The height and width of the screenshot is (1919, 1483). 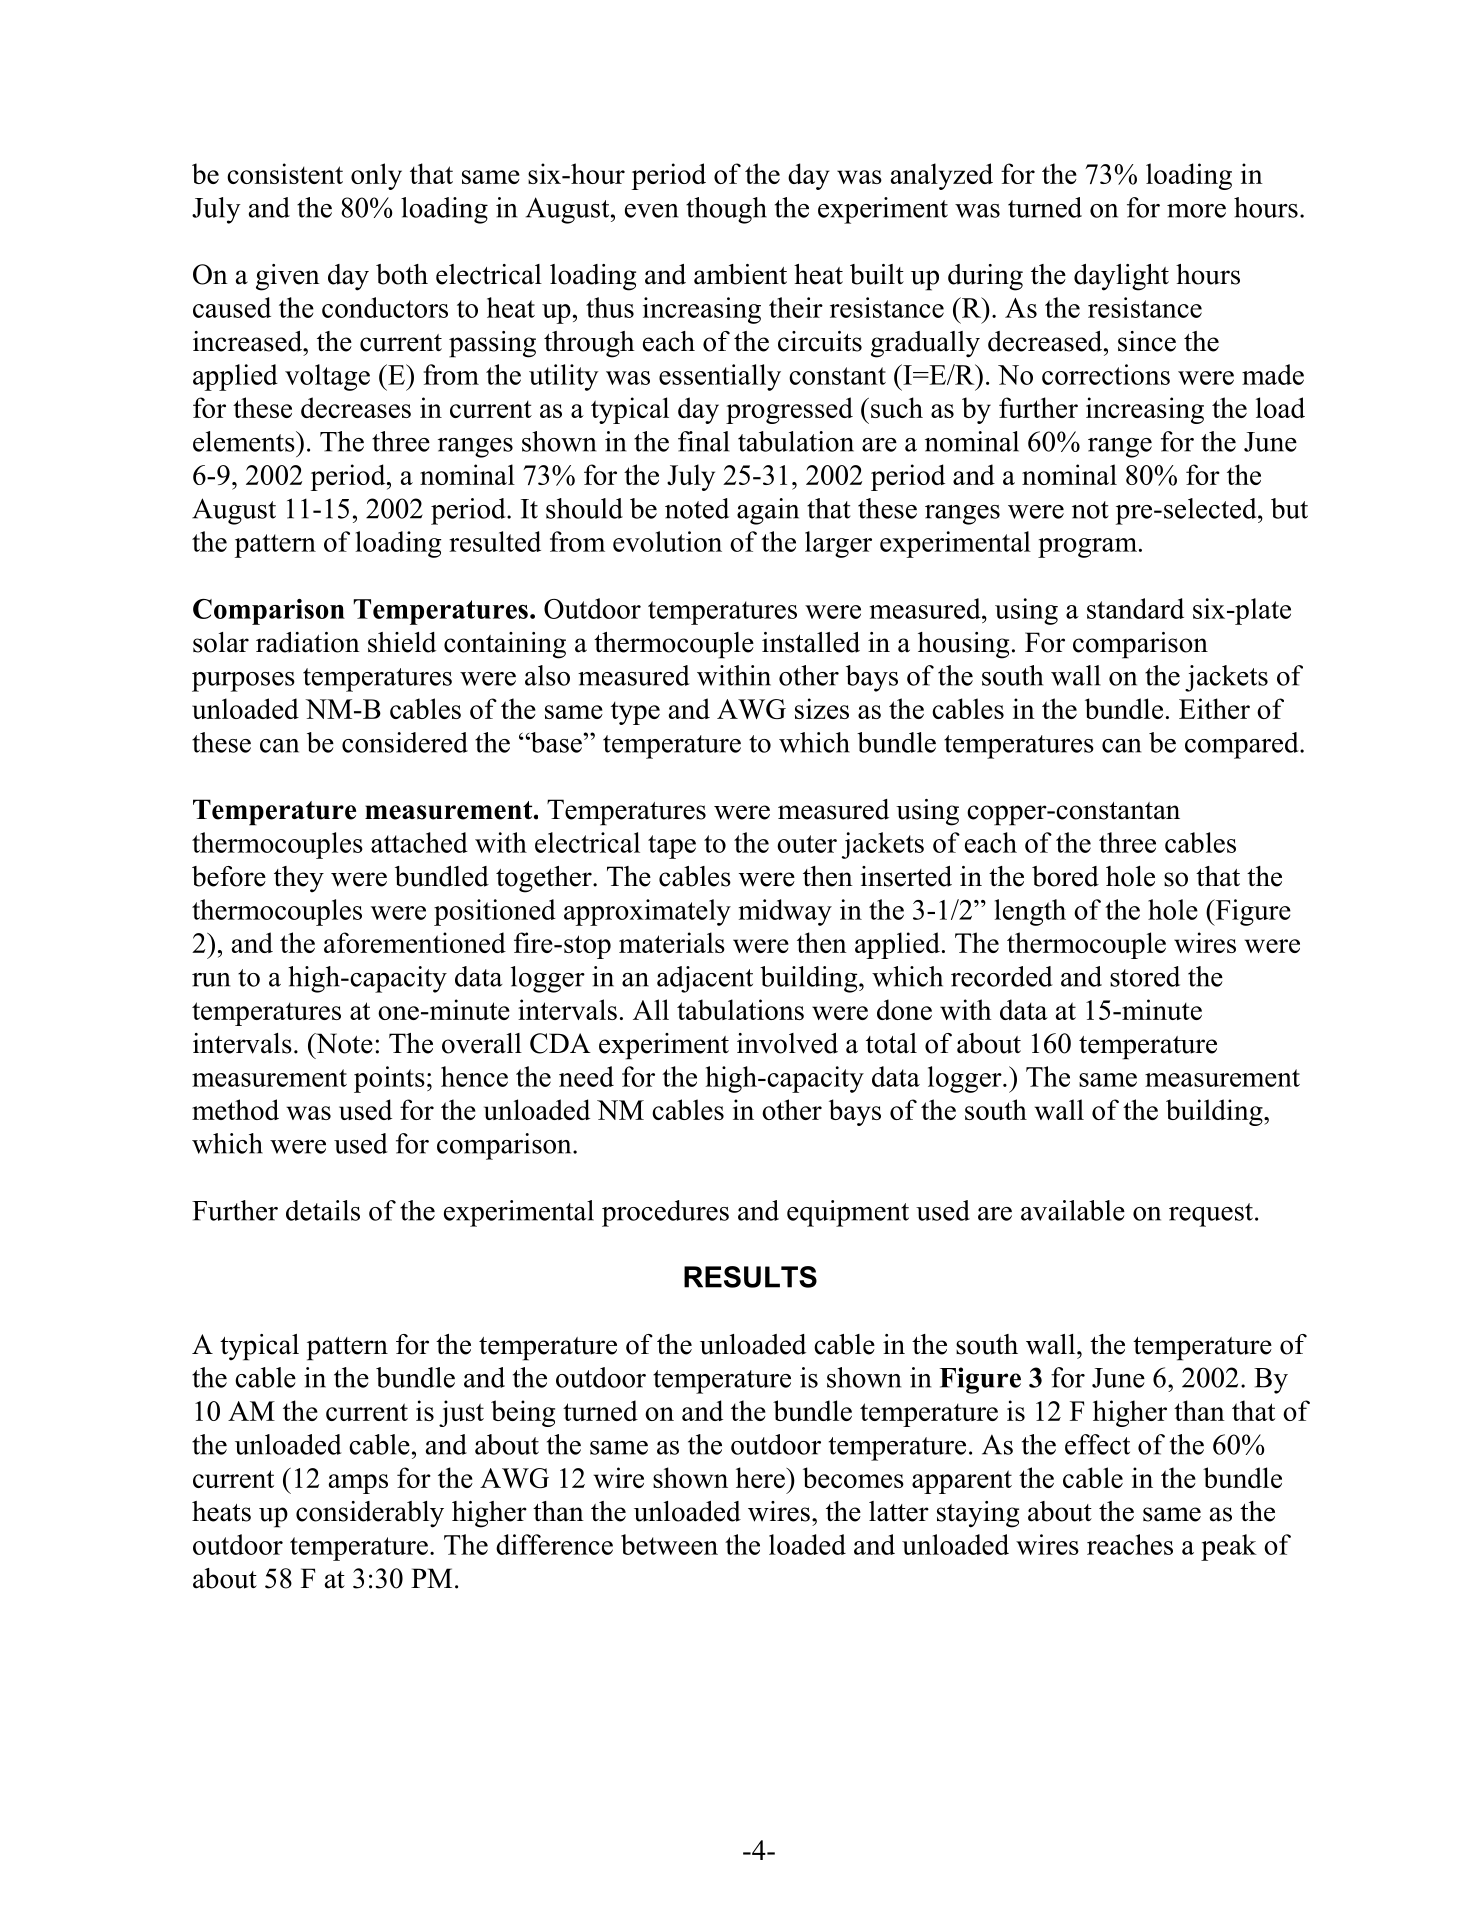 What do you see at coordinates (1135, 608) in the screenshot?
I see `standard` at bounding box center [1135, 608].
